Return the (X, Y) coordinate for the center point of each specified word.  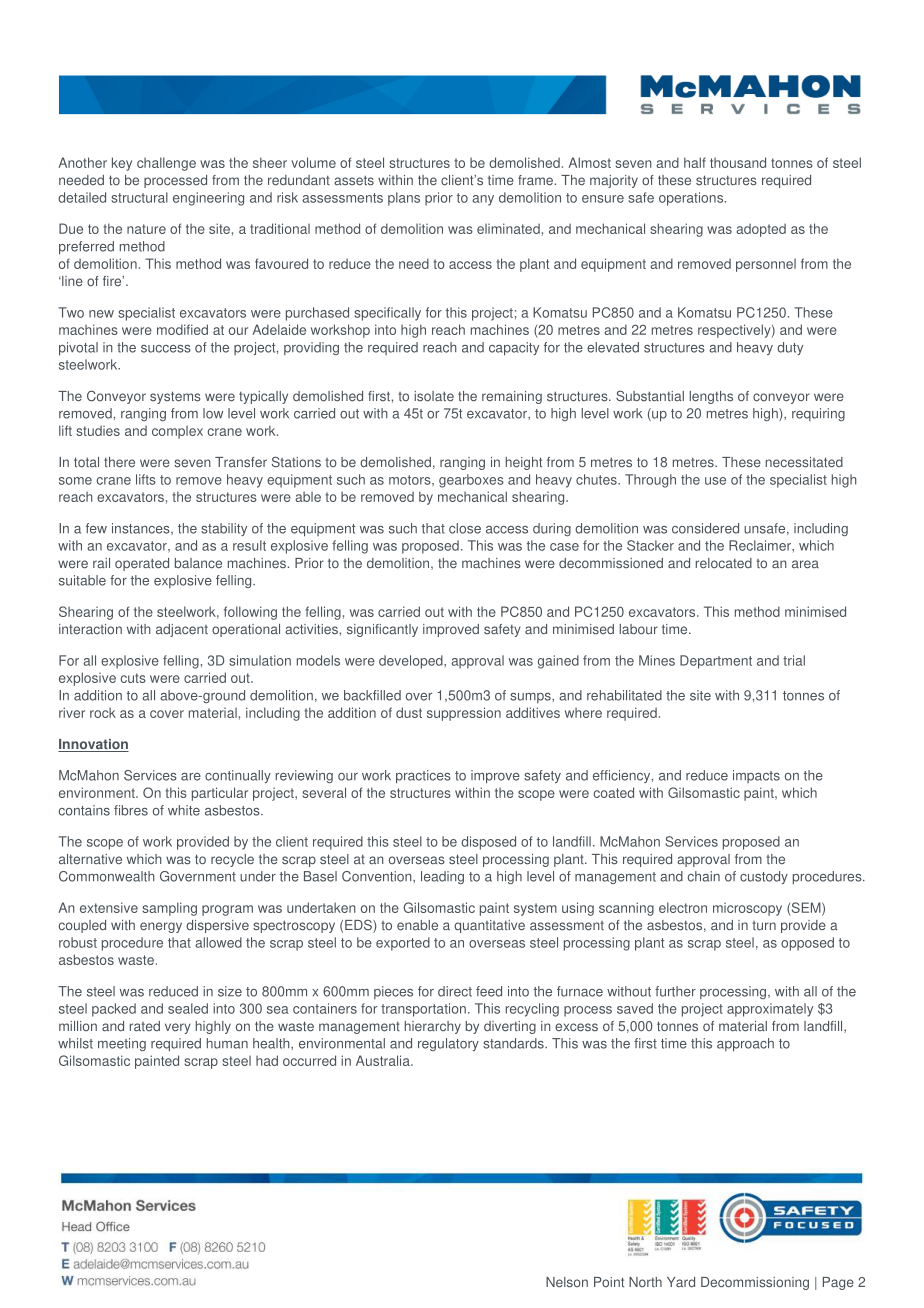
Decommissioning (755, 1283)
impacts (756, 776)
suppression (464, 714)
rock (103, 712)
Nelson (567, 1282)
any (483, 200)
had (267, 1060)
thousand (738, 162)
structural (139, 197)
